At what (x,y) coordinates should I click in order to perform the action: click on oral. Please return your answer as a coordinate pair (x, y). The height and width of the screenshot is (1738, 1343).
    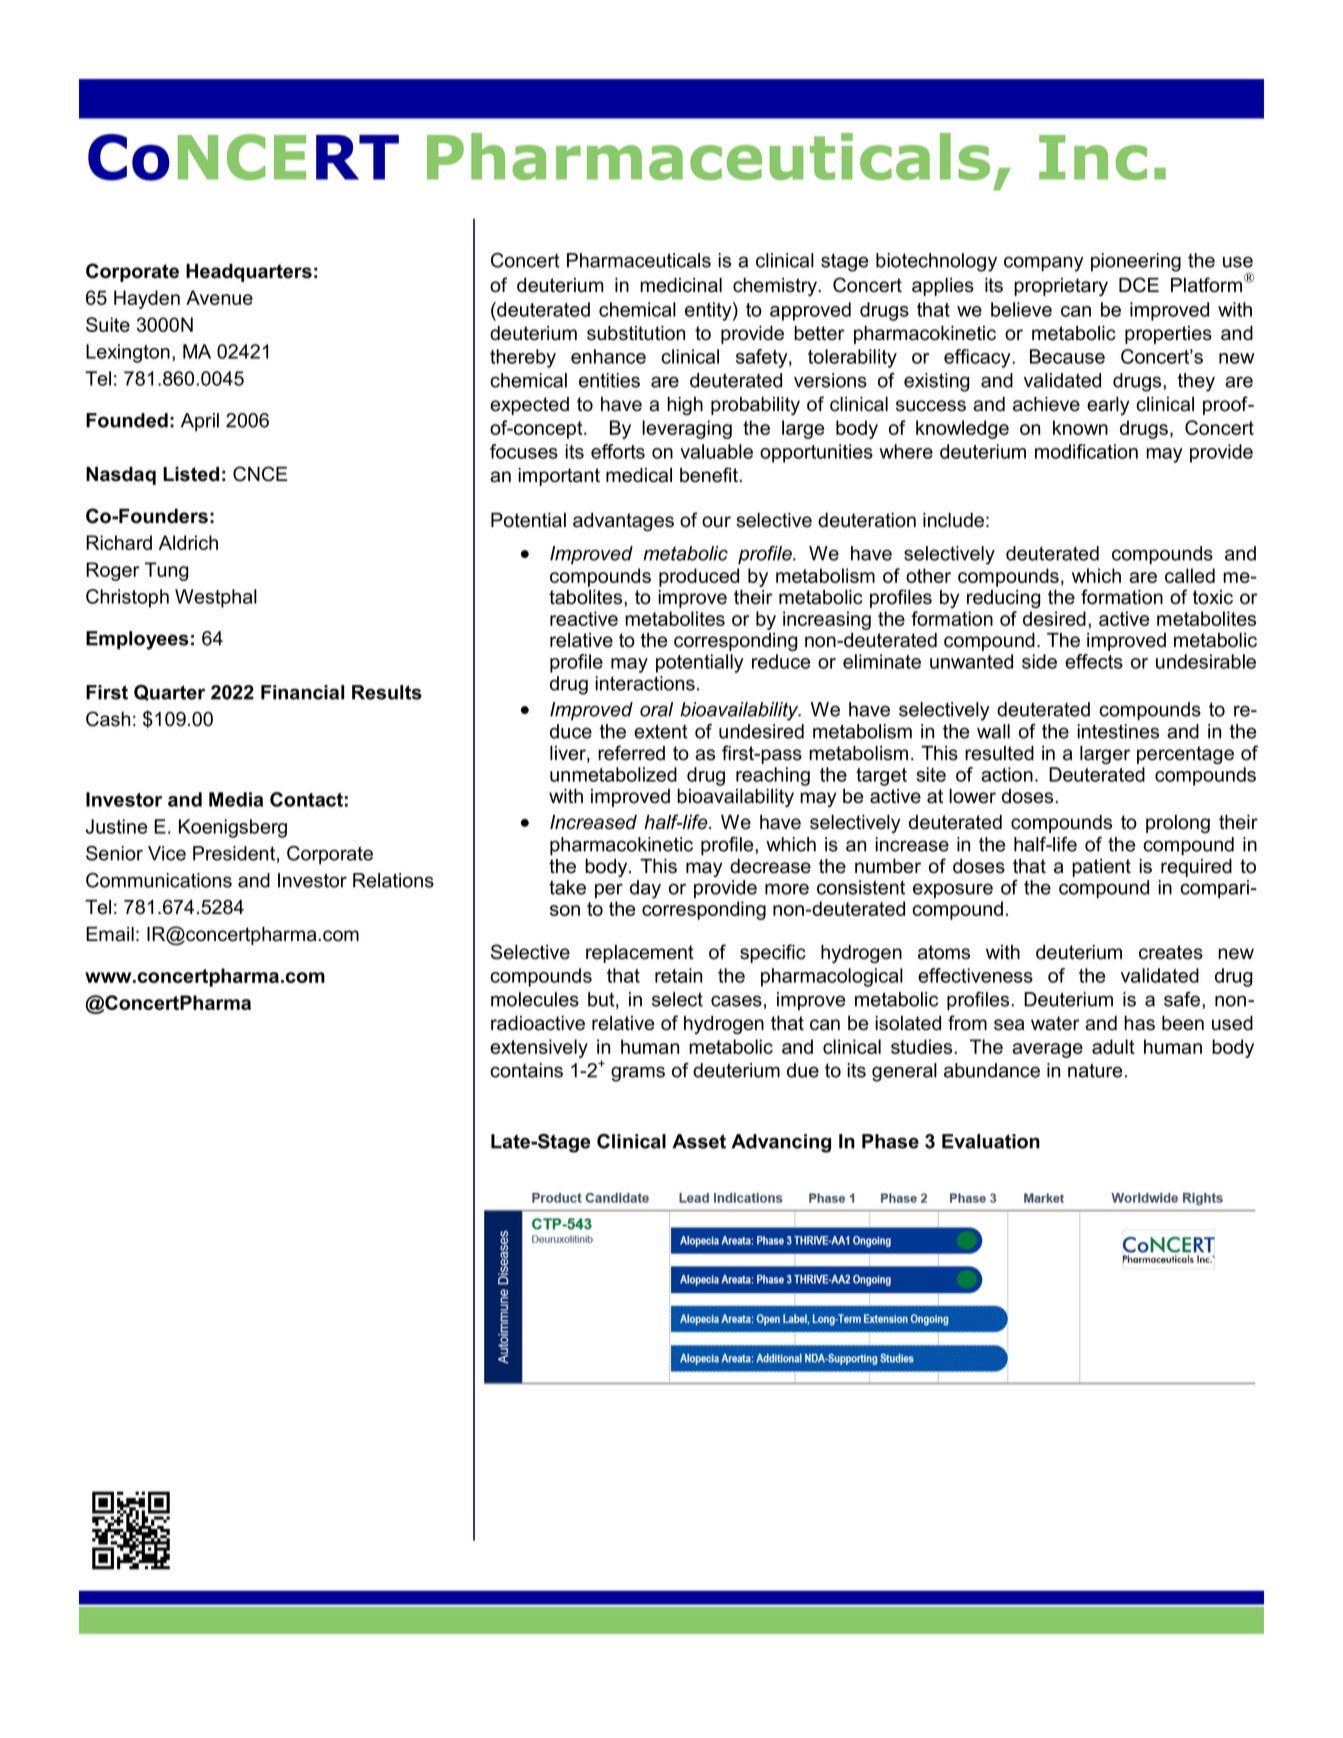
    Looking at the image, I should click on (656, 709).
